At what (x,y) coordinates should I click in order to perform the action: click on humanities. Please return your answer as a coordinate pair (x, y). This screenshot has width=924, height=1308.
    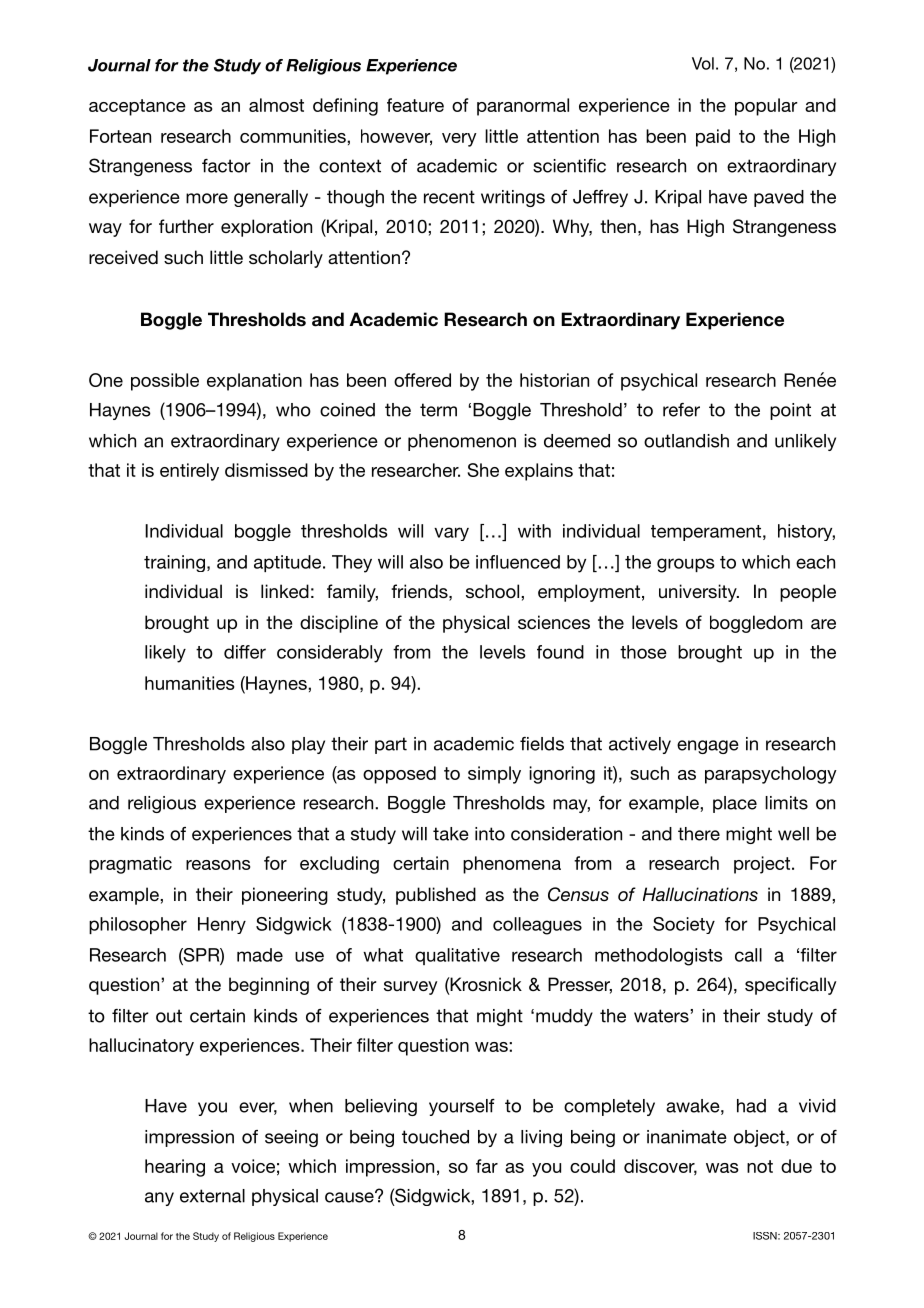
    Looking at the image, I should click on (189, 683).
